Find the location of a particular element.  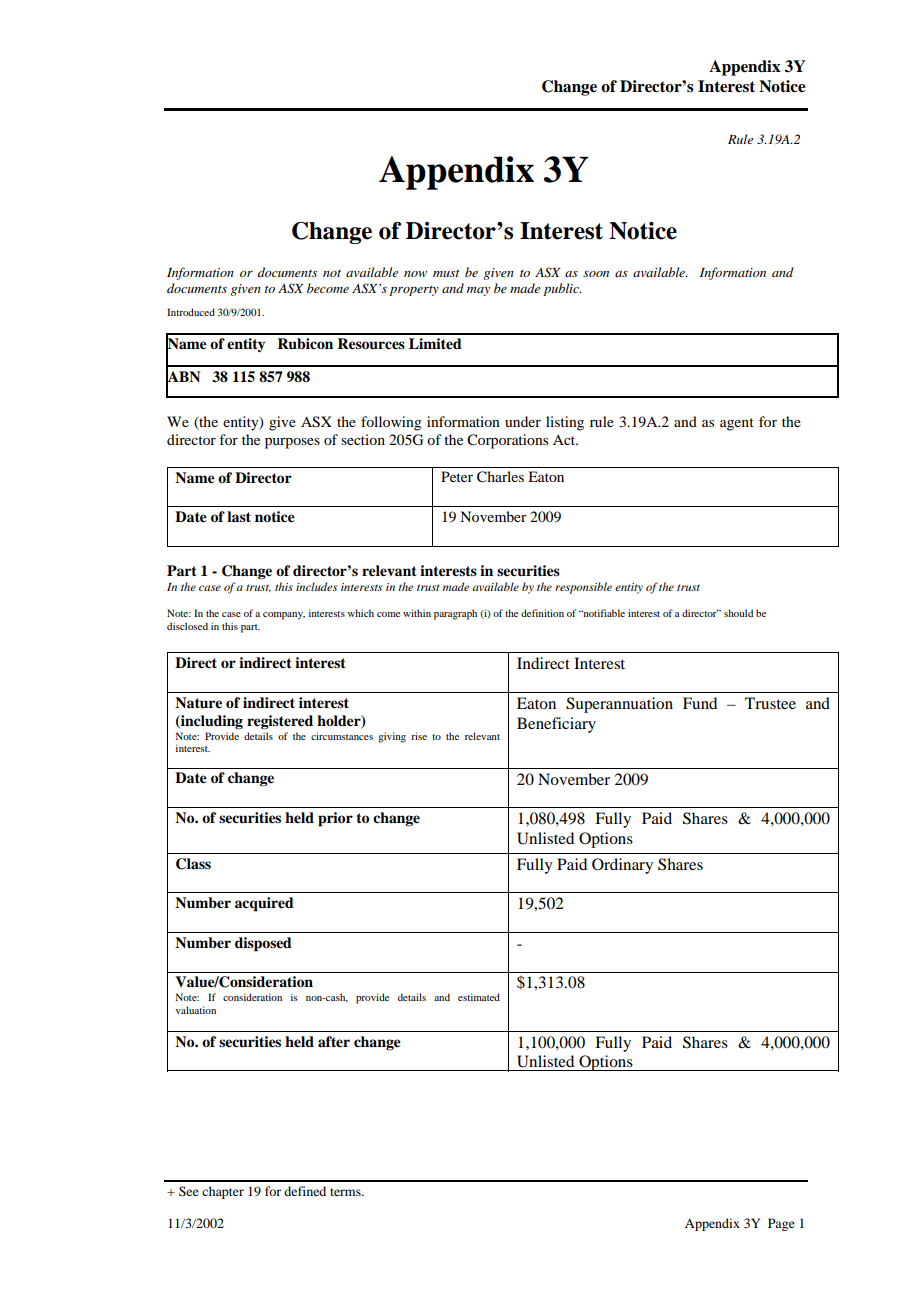

acquired is located at coordinates (264, 904).
